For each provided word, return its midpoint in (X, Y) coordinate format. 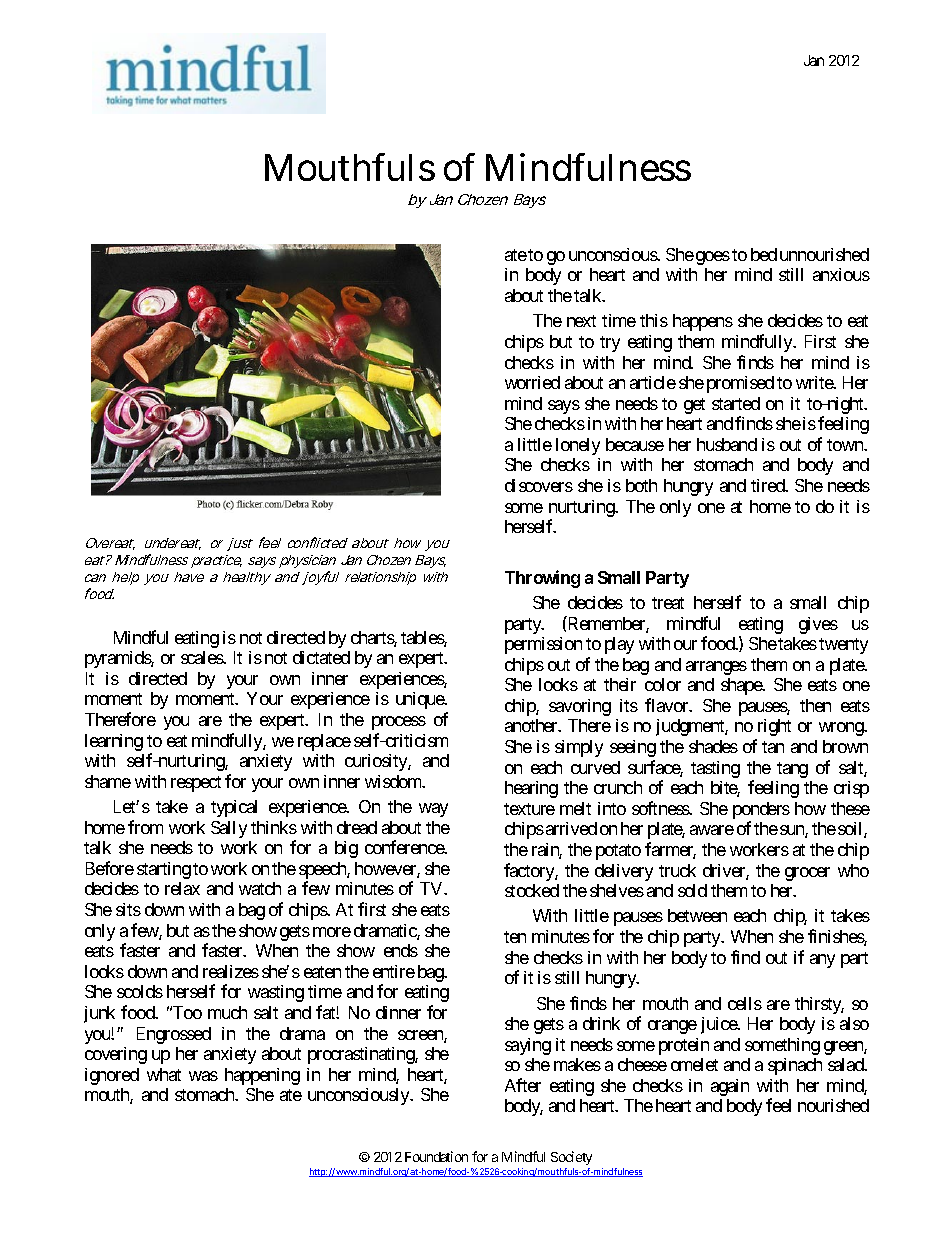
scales (202, 657)
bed (764, 254)
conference (405, 847)
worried (532, 382)
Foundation (436, 1156)
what (164, 1074)
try (610, 344)
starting (164, 870)
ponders (761, 812)
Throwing (542, 579)
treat (668, 603)
